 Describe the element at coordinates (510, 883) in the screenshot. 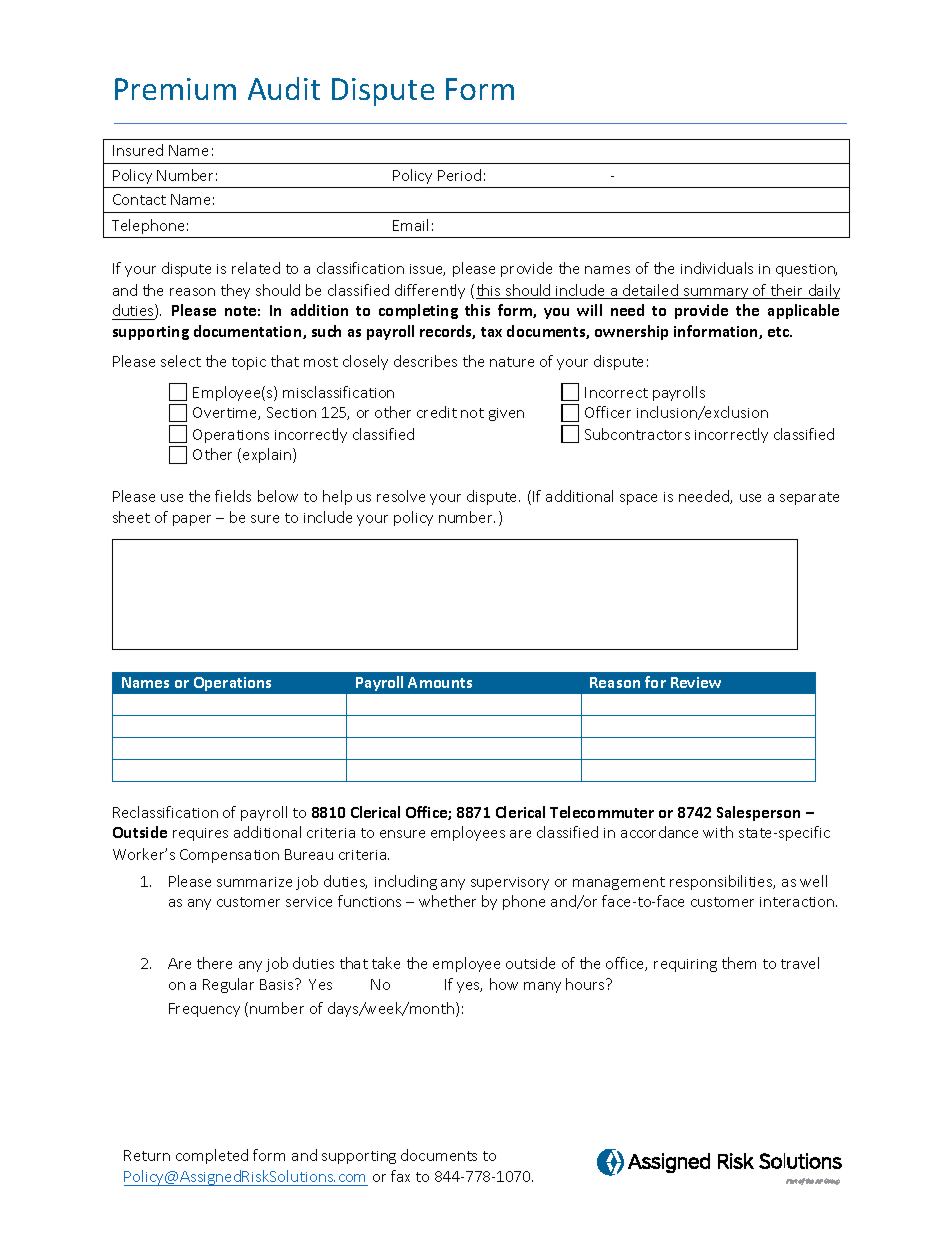

I see `supervisory` at that location.
